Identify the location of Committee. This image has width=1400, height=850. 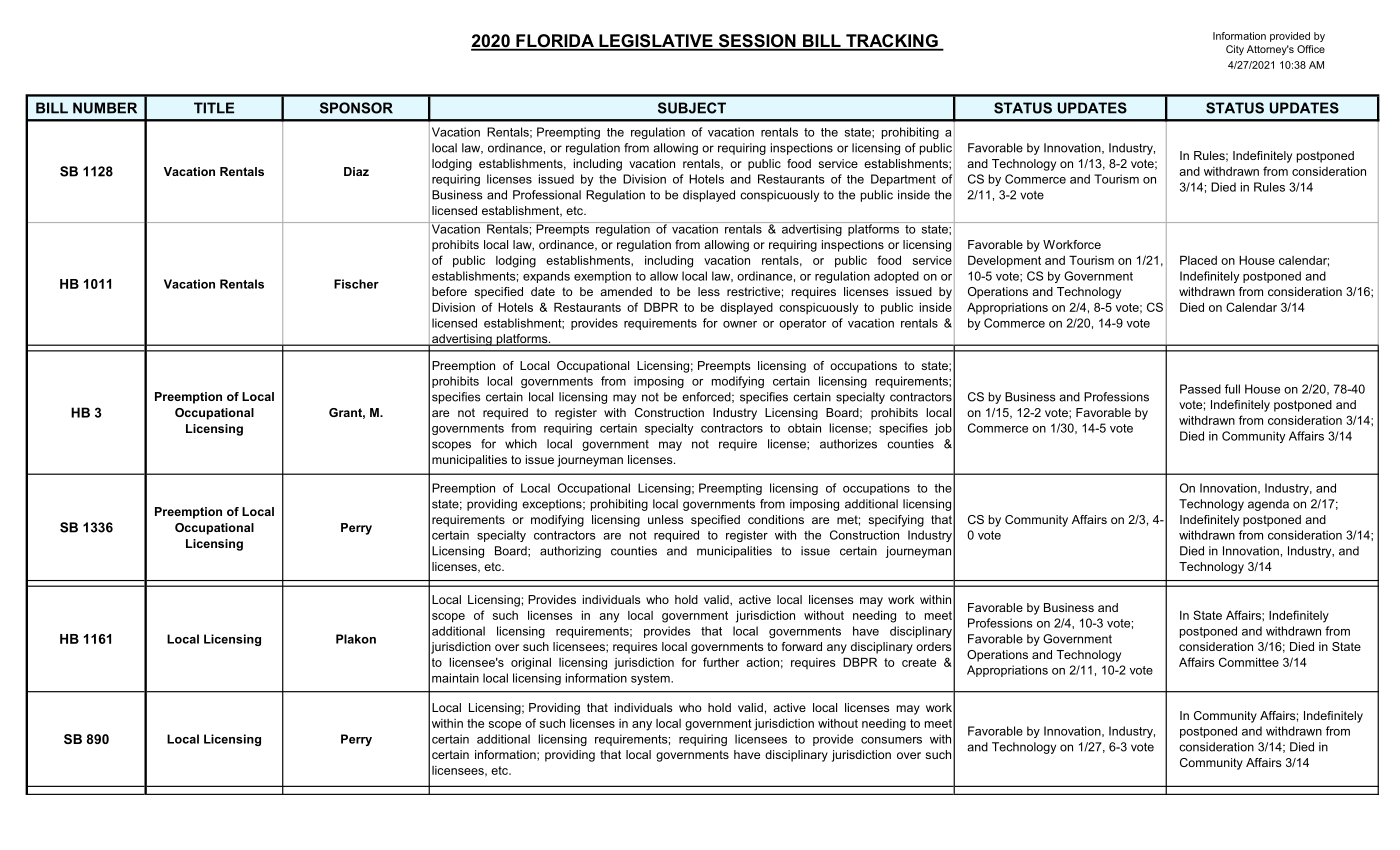
(1249, 662).
